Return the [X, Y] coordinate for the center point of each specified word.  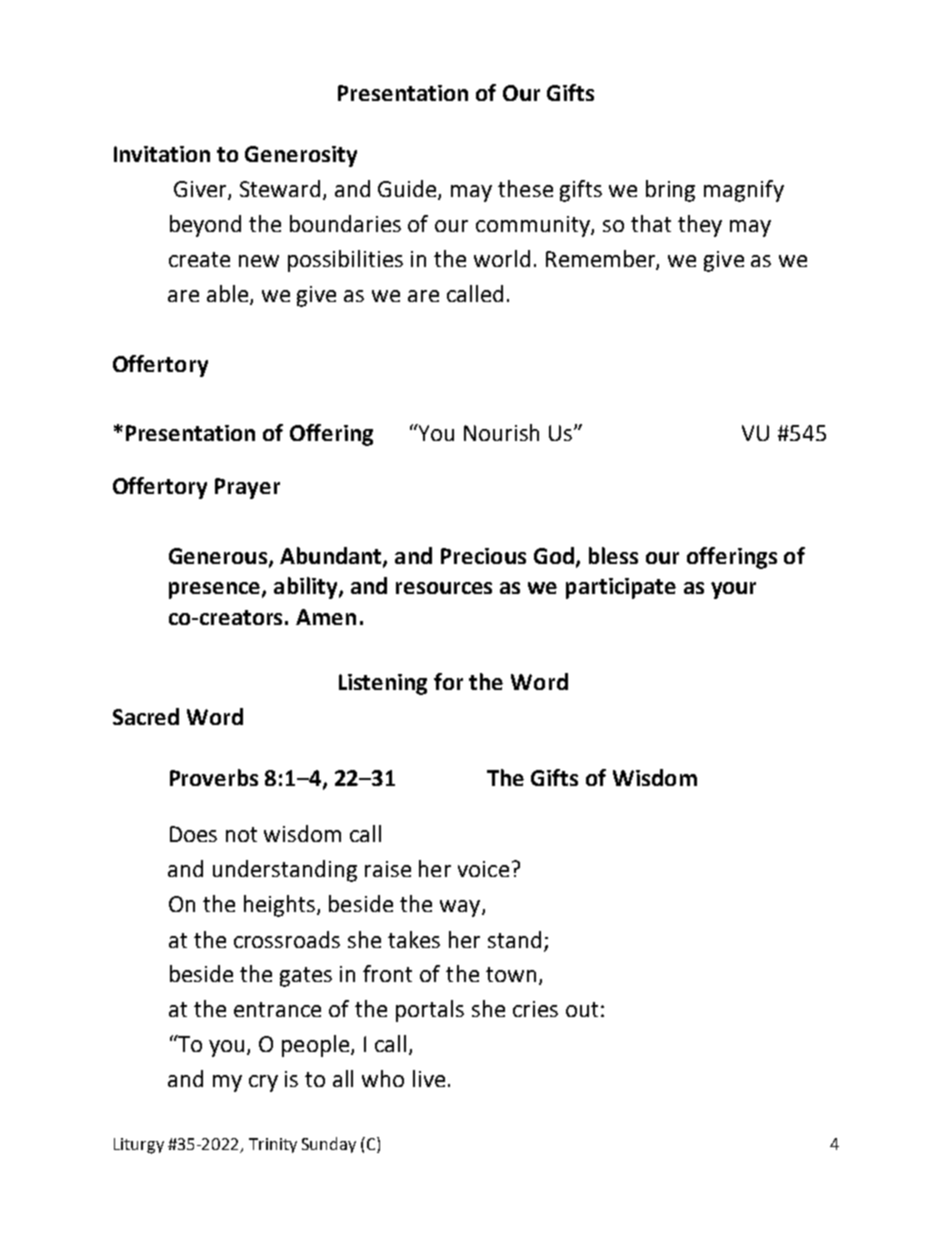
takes [414, 939]
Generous [218, 556]
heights [281, 906]
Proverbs [214, 777]
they [700, 226]
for [448, 681]
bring [670, 191]
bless [613, 555]
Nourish [501, 432]
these [525, 188]
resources [444, 588]
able [229, 294]
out [582, 1009]
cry [263, 1083]
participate [621, 588]
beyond [205, 226]
